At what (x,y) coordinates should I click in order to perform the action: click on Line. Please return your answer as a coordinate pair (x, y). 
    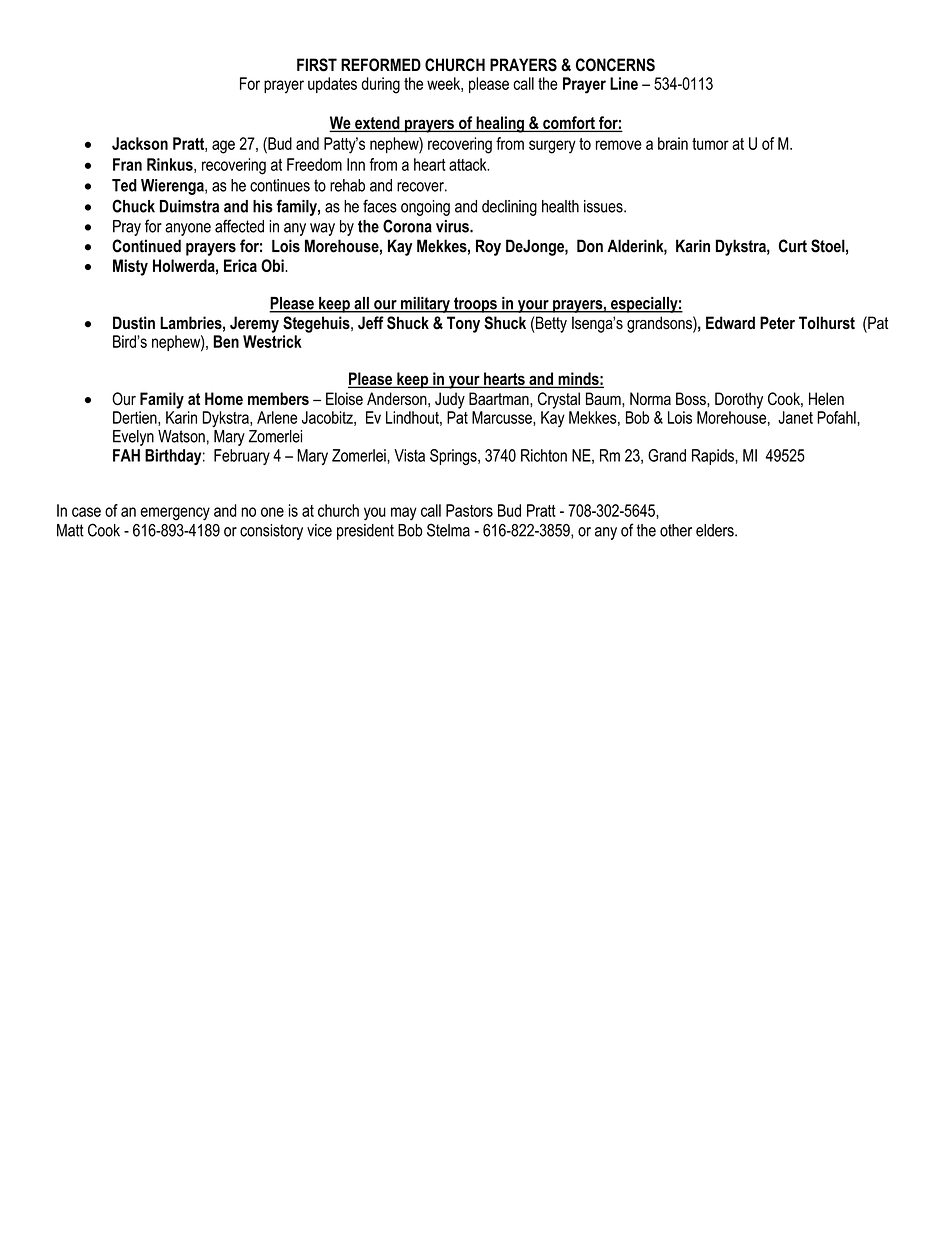
    Looking at the image, I should click on (624, 83).
